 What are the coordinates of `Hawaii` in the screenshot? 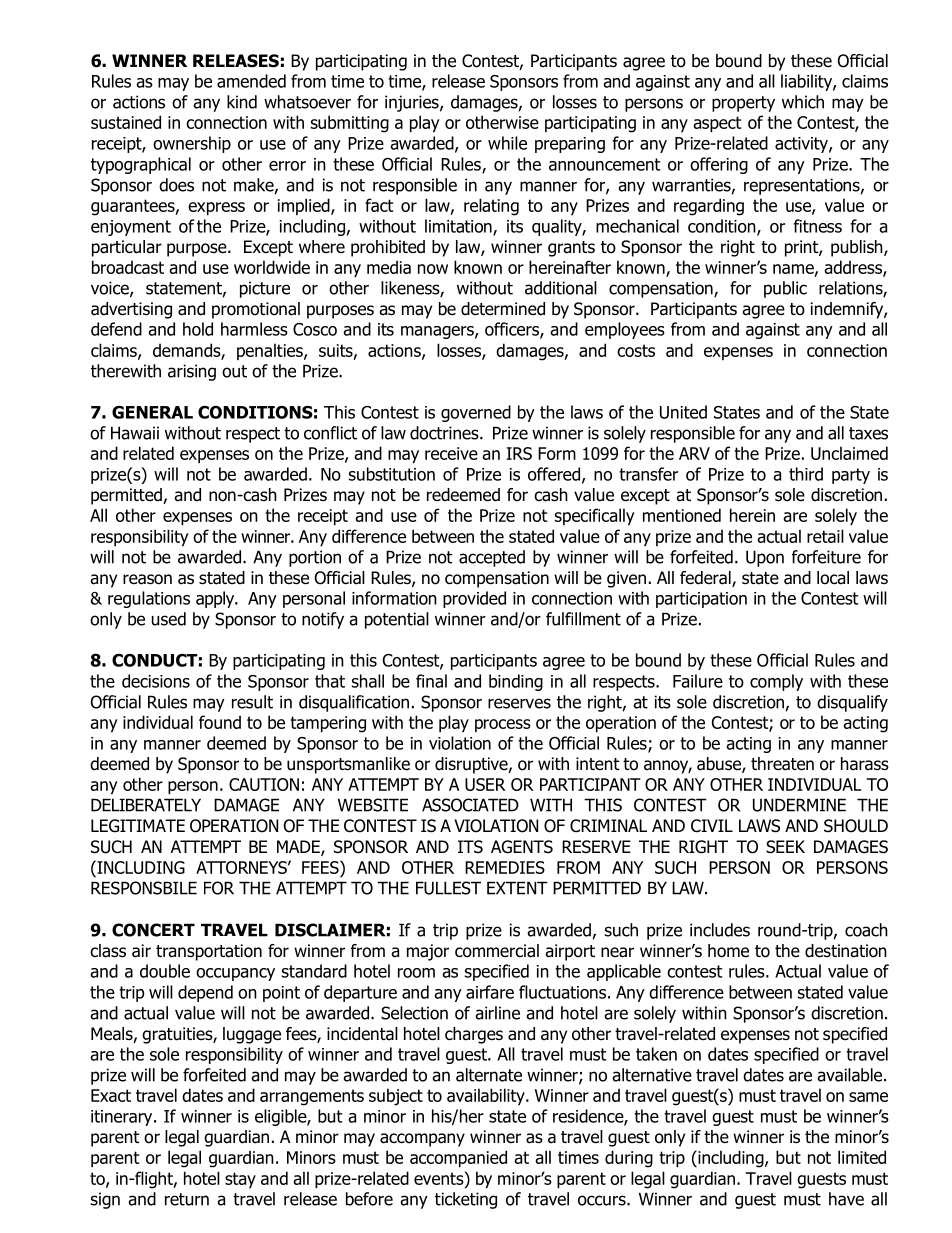 It's located at (135, 433).
